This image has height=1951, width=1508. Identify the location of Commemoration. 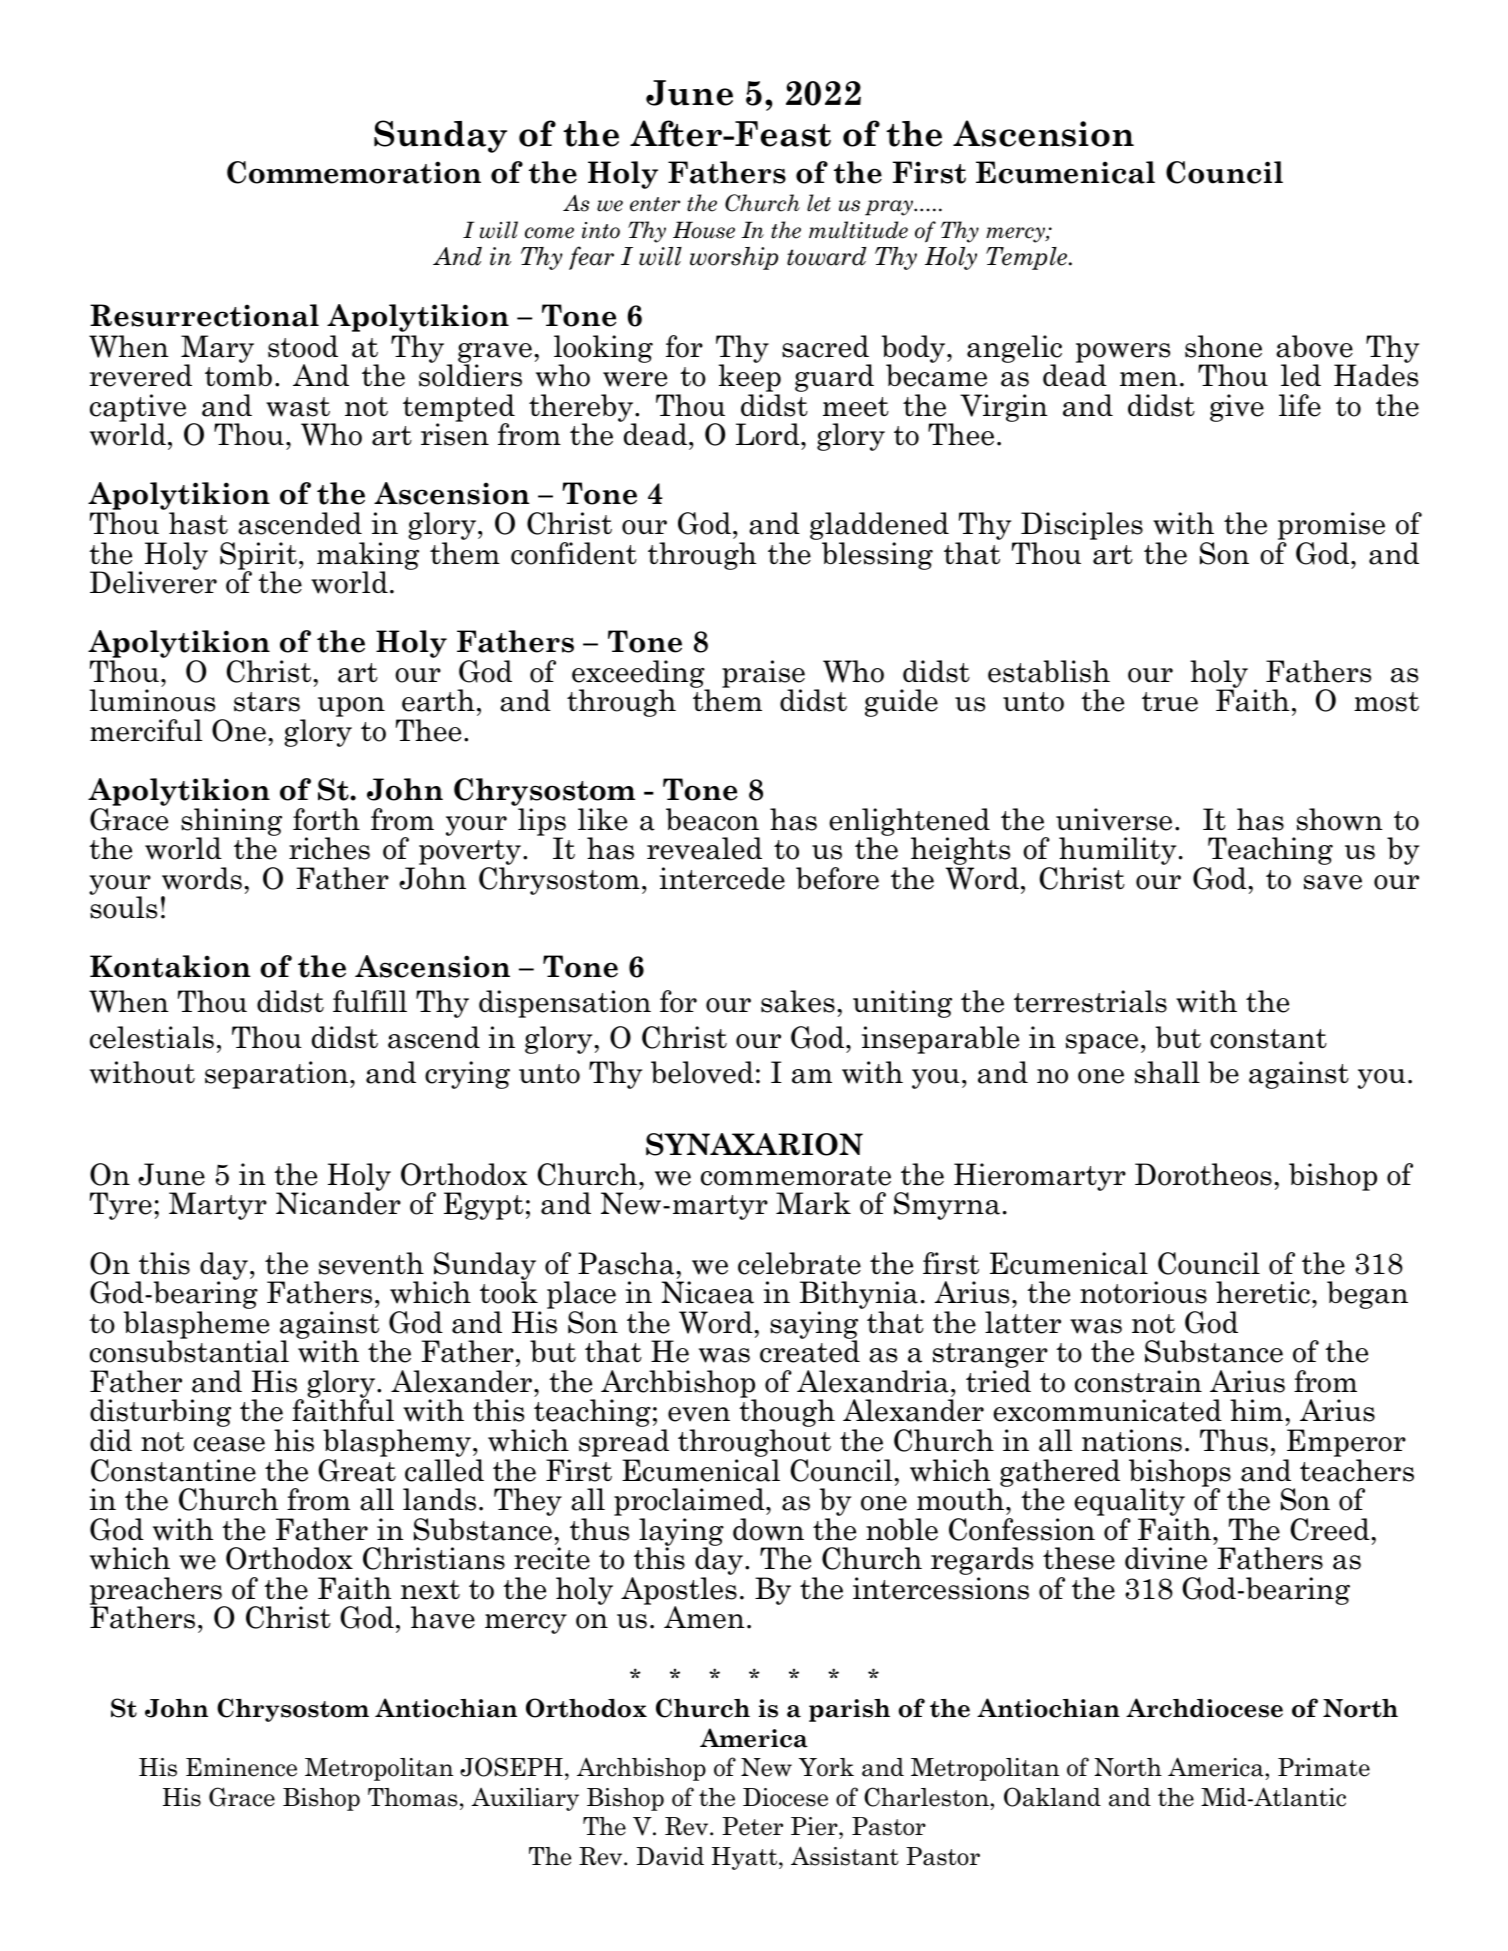
(354, 172).
